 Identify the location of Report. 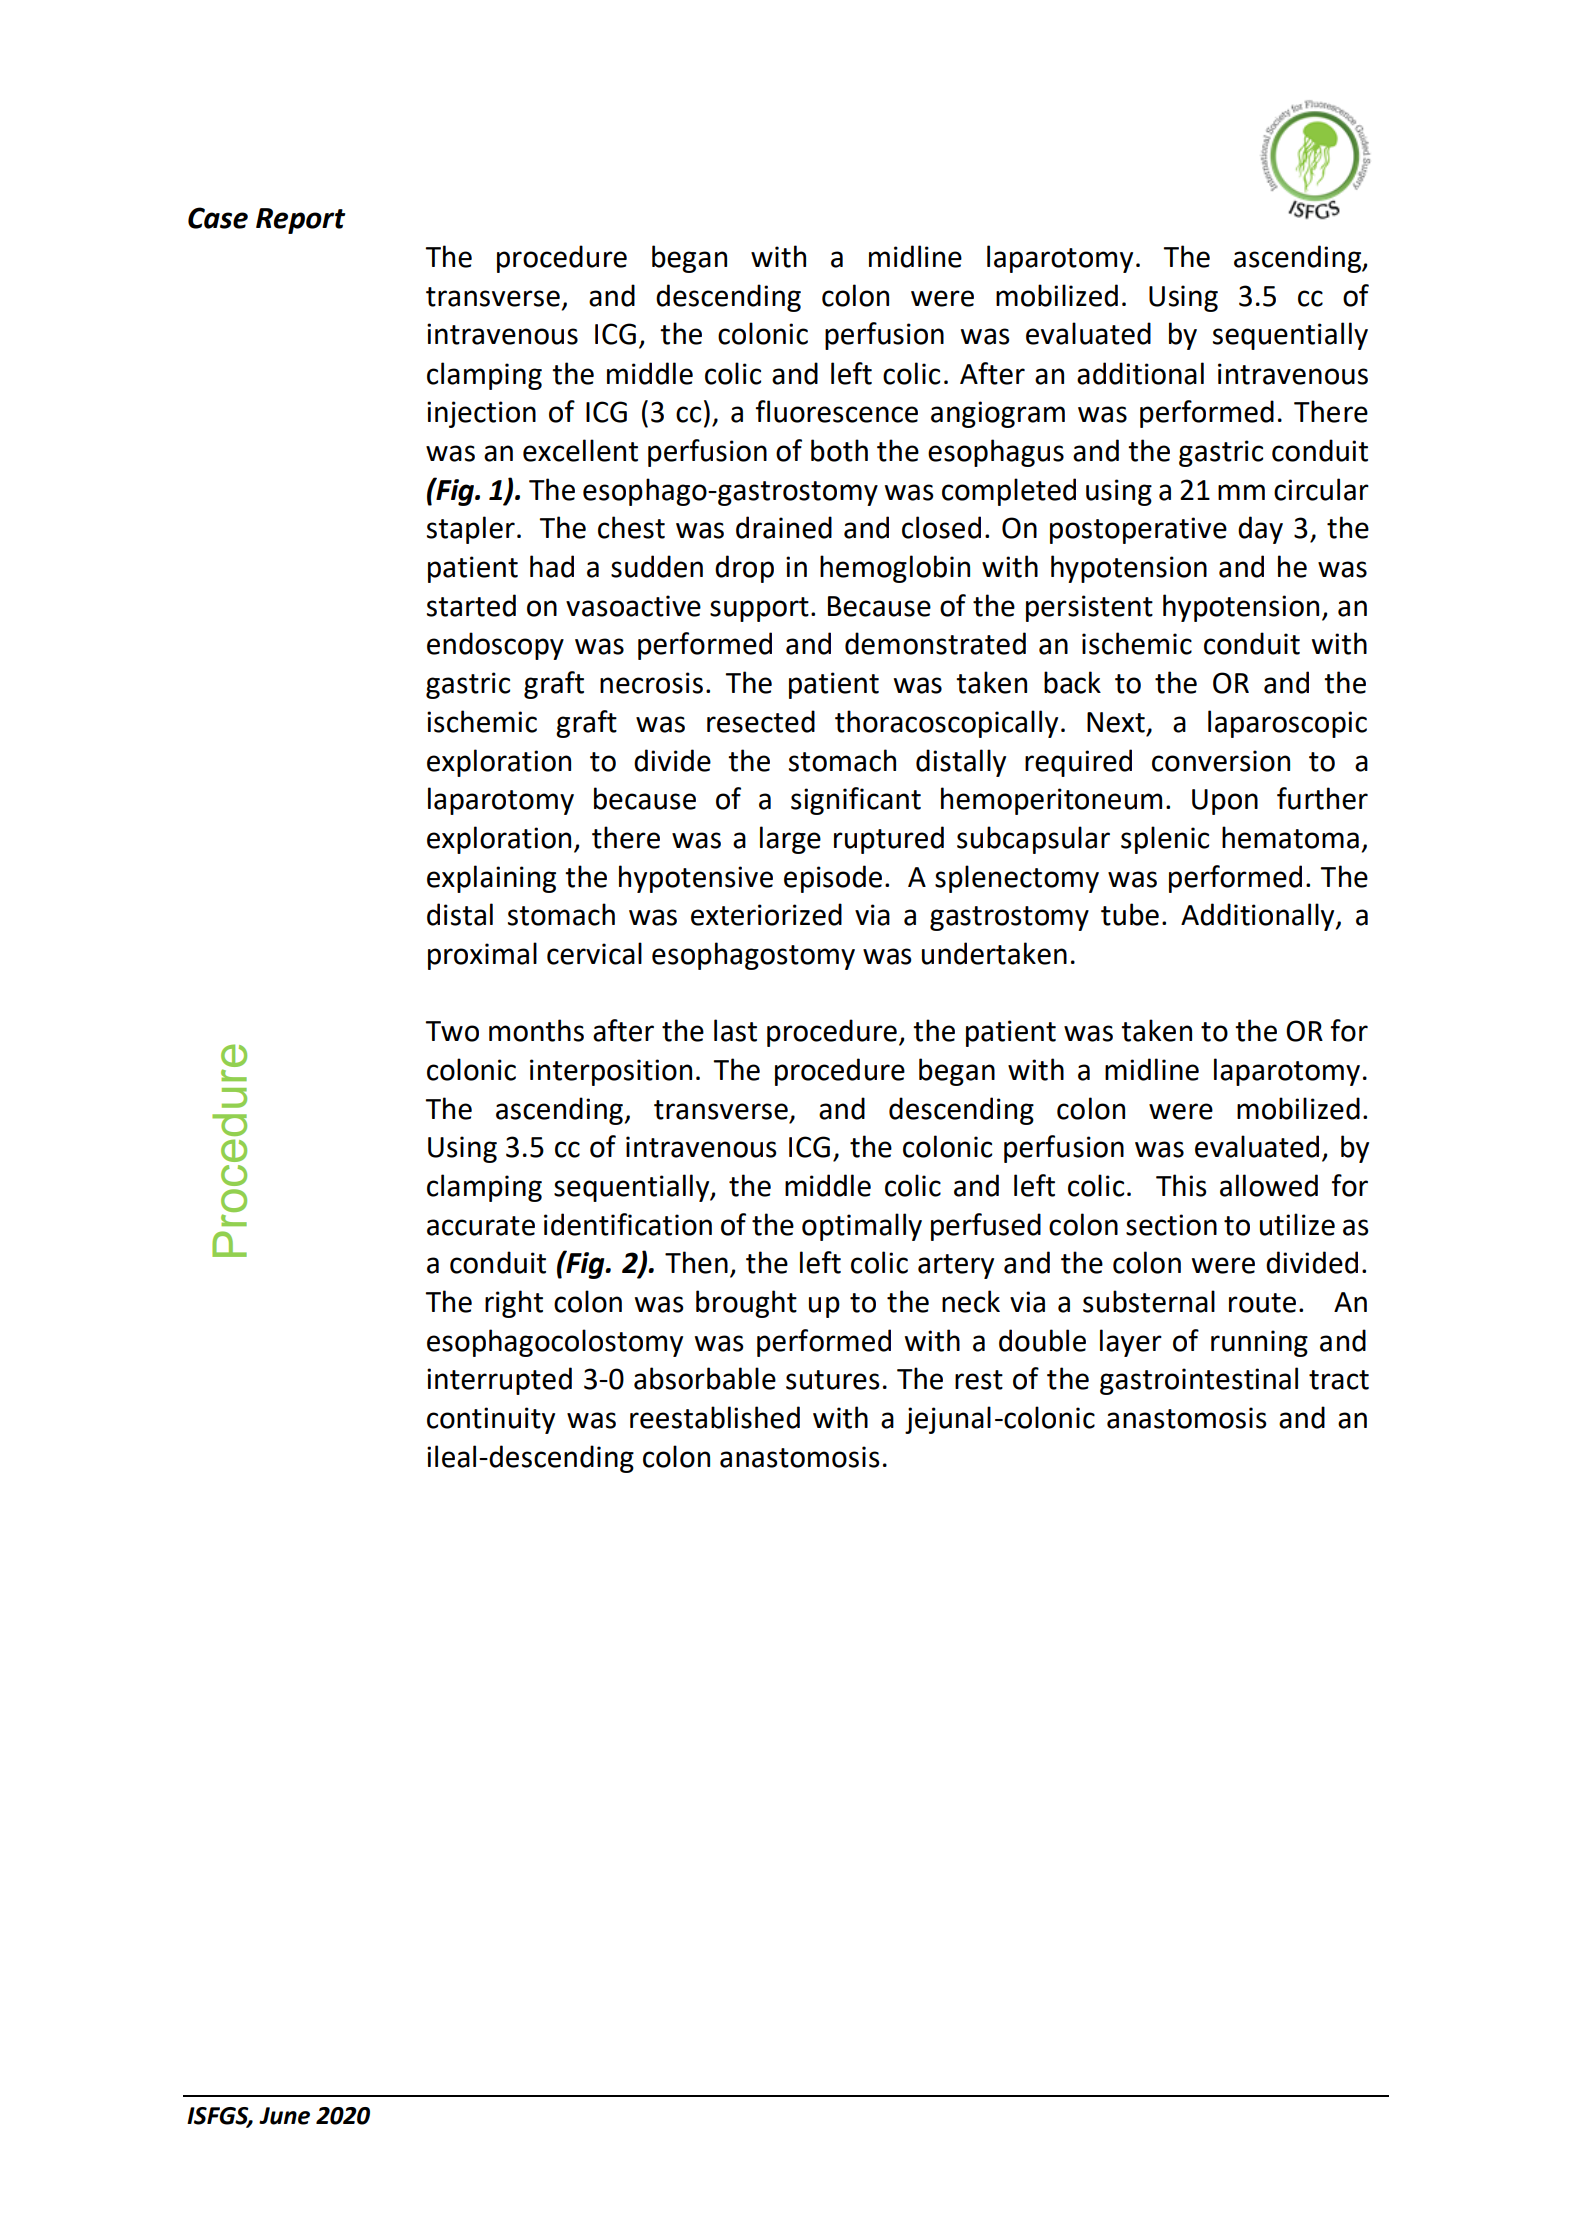
(300, 221).
